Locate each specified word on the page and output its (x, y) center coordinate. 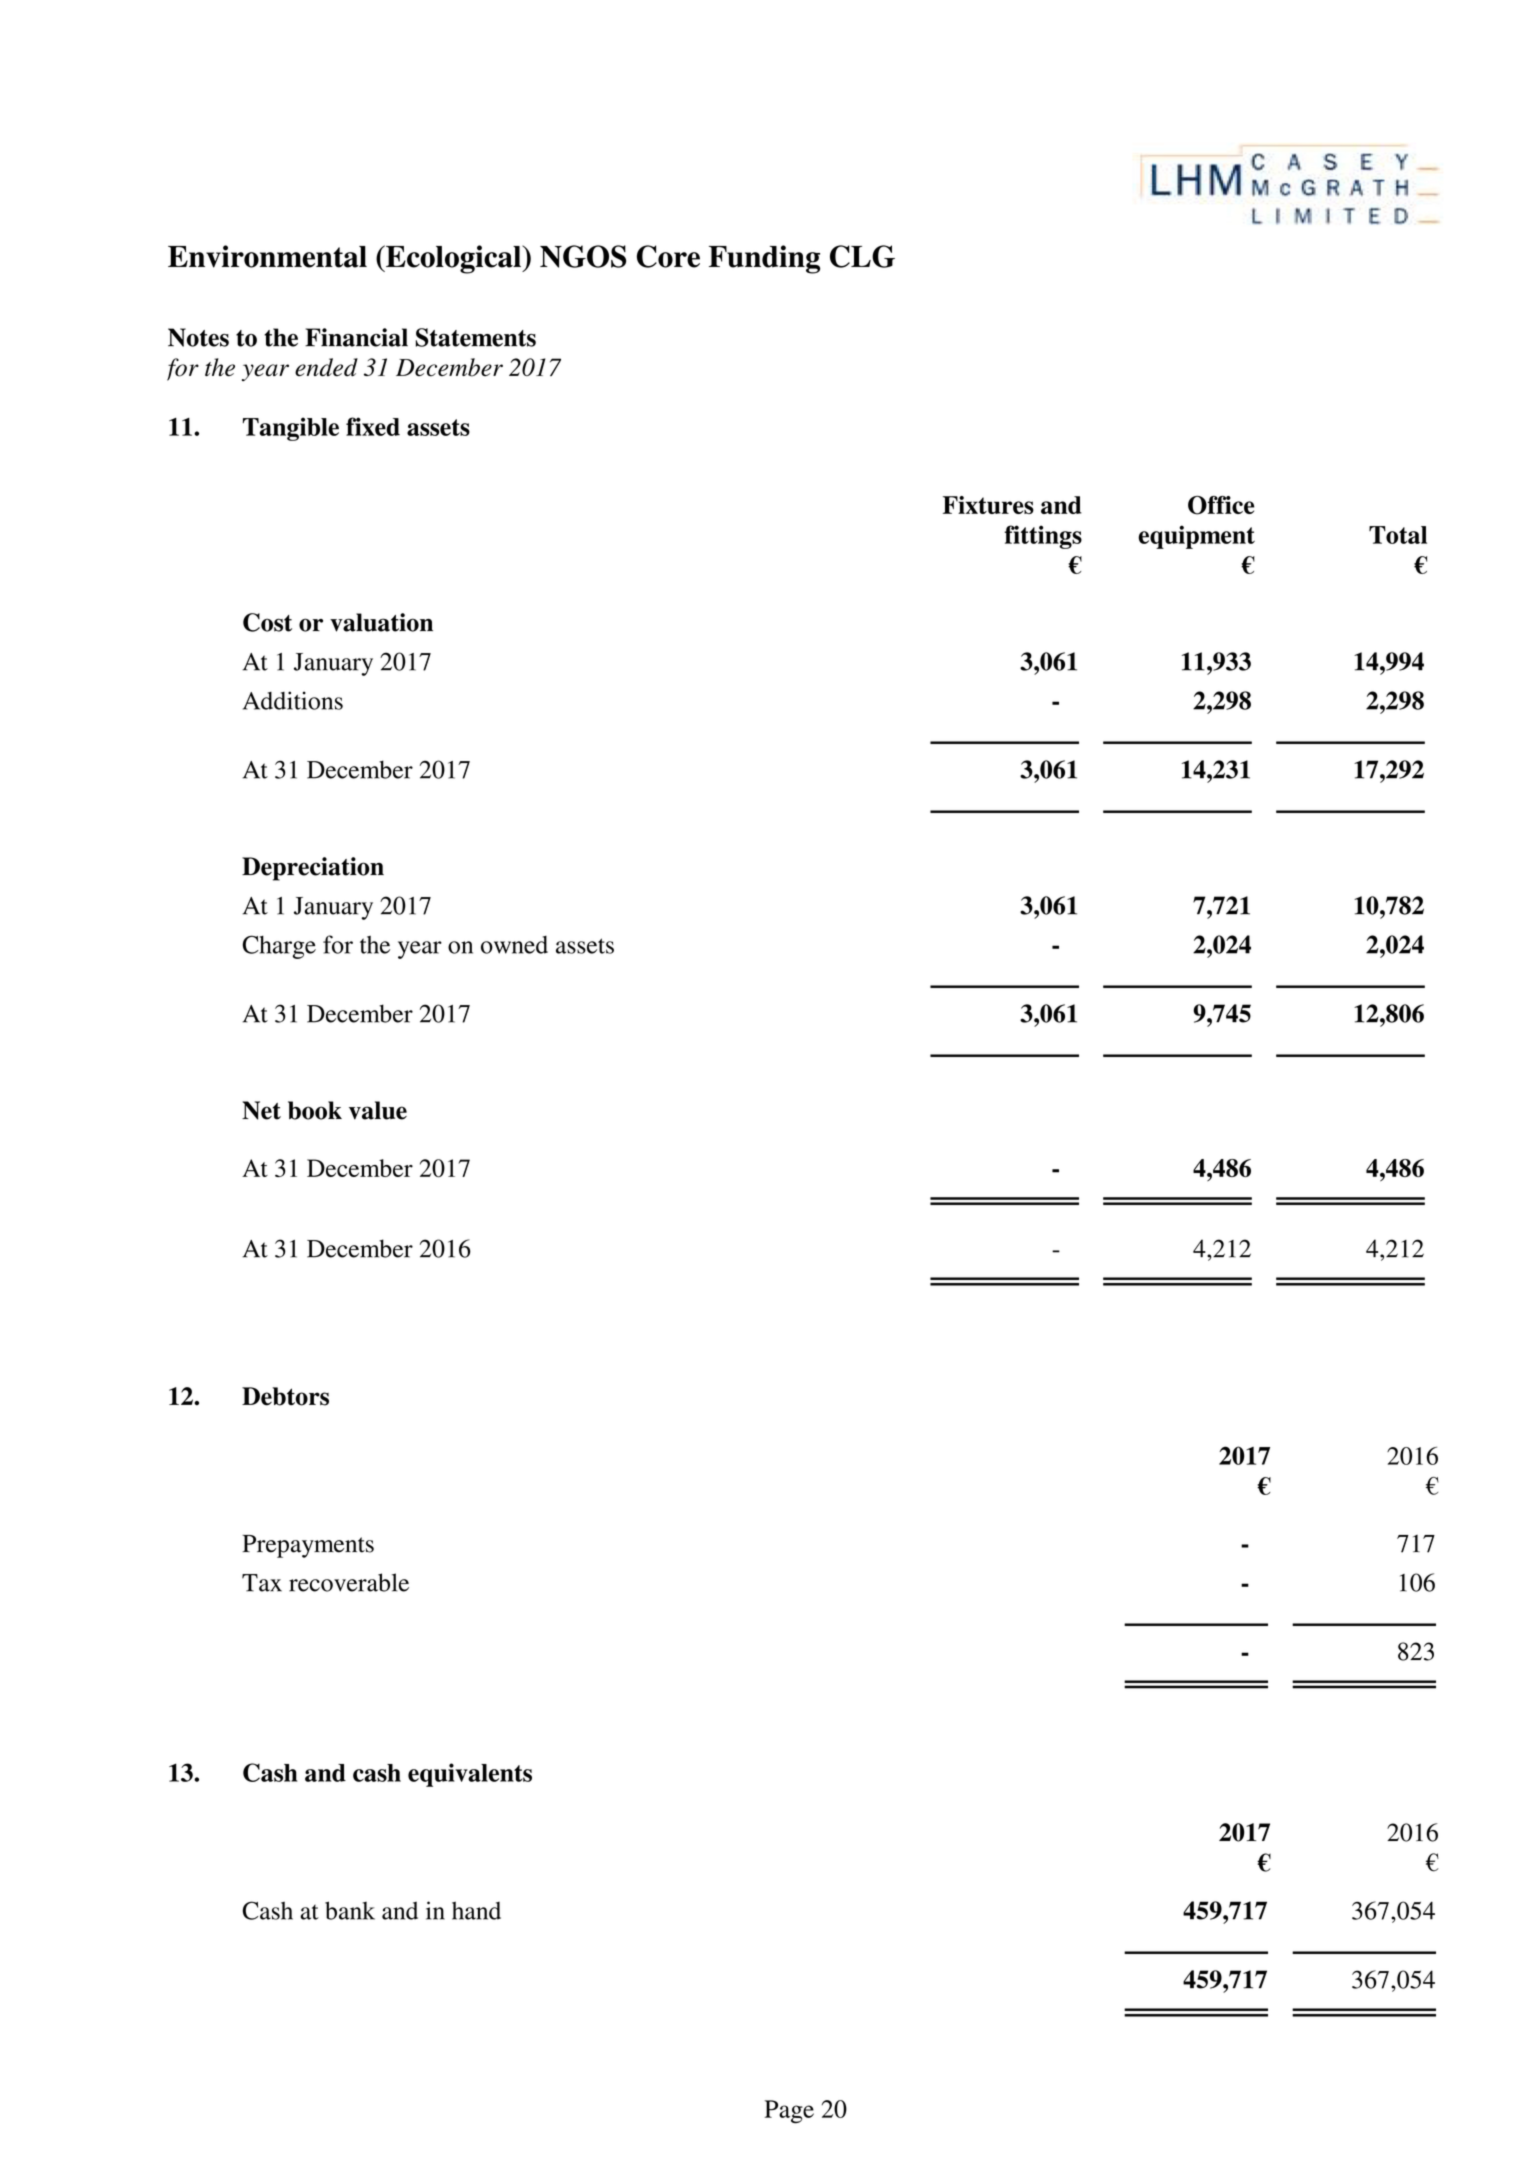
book (315, 1110)
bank (350, 1910)
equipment (1196, 537)
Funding (764, 259)
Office (1221, 505)
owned (514, 945)
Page (789, 2112)
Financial (356, 337)
